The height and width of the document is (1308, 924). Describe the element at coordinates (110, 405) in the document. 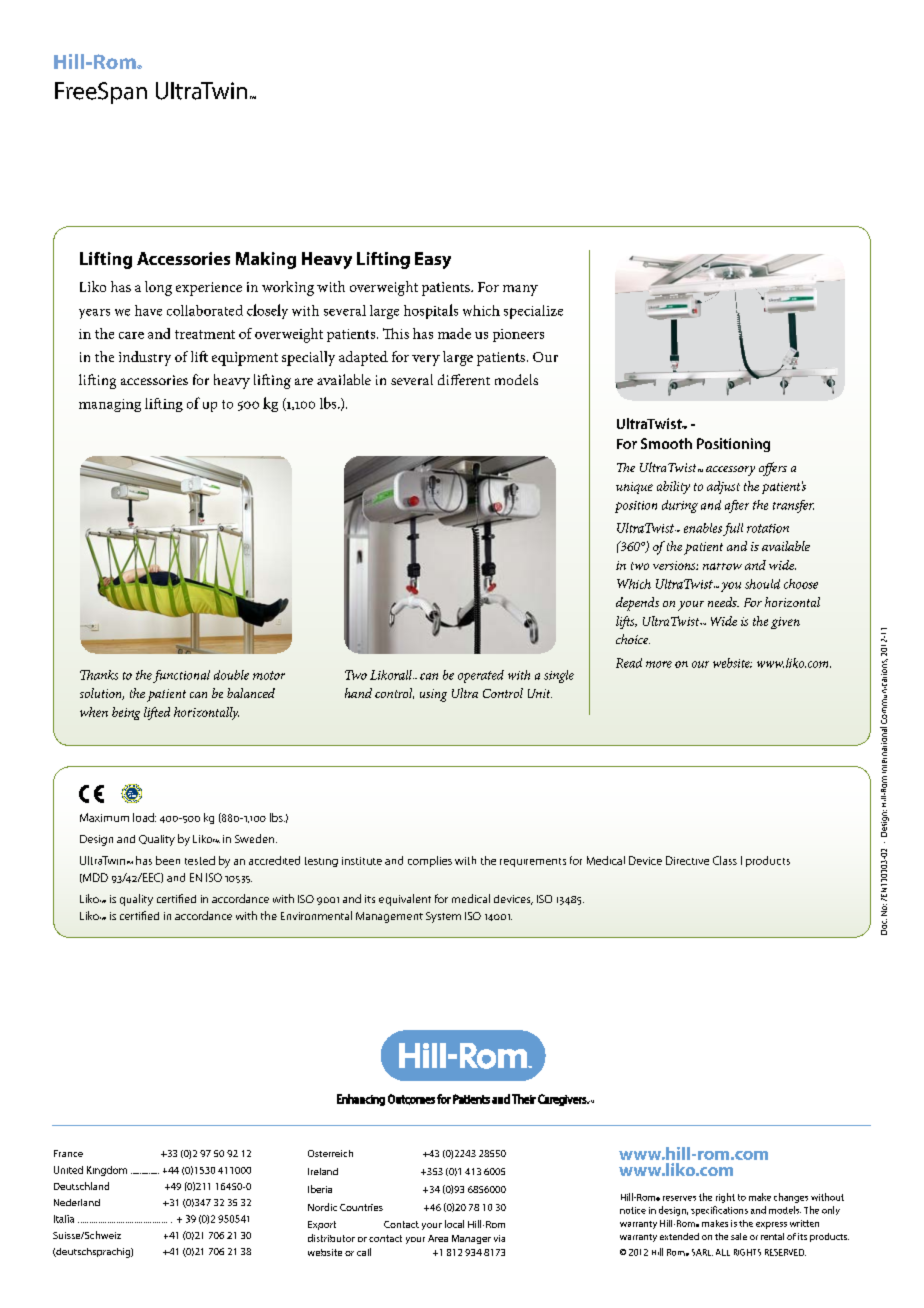

I see `managing` at that location.
